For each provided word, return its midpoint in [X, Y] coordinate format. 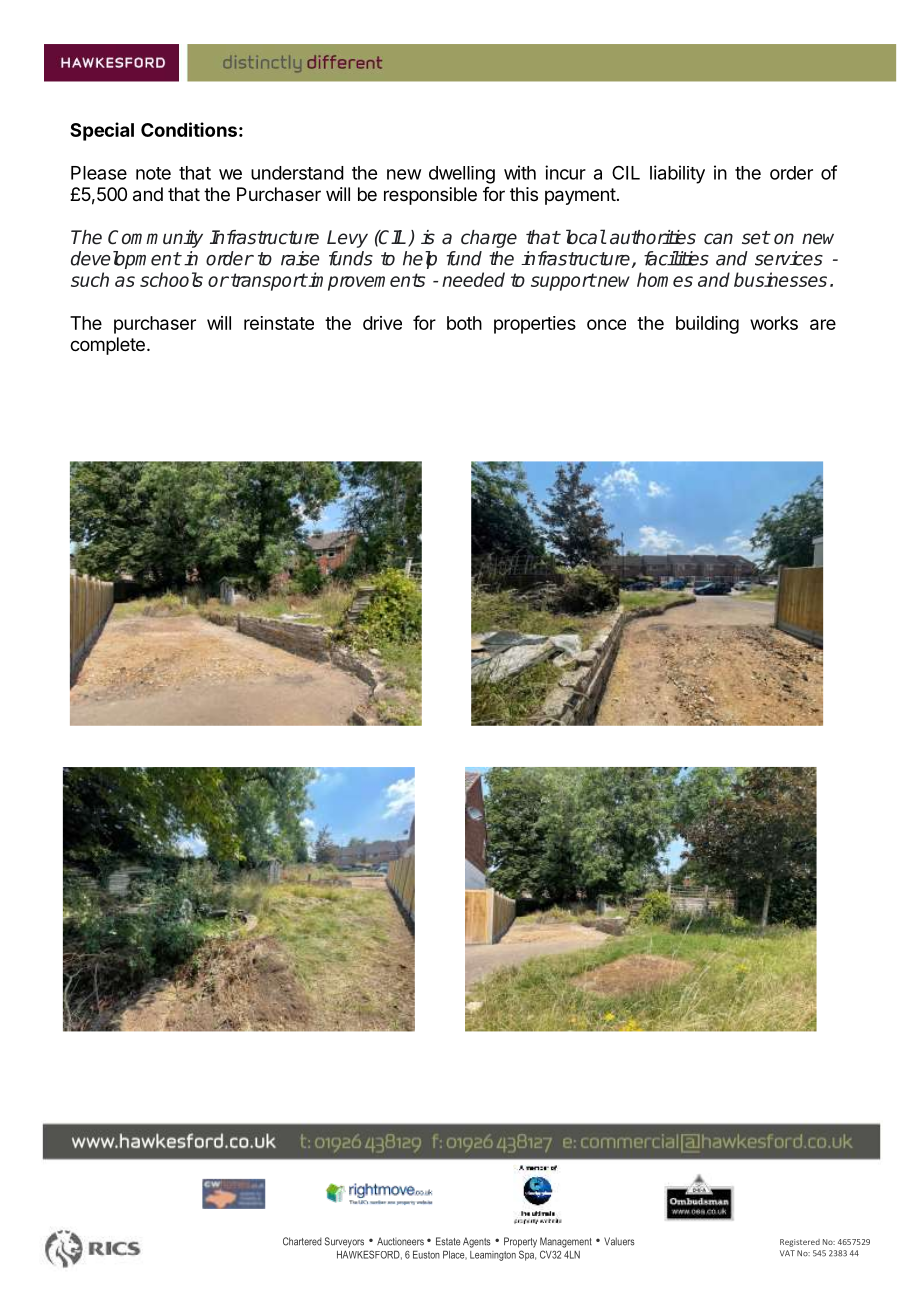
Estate [448, 1241]
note [153, 173]
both [464, 323]
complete [107, 346]
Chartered [302, 1241]
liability [677, 174]
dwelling [462, 175]
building [707, 325]
